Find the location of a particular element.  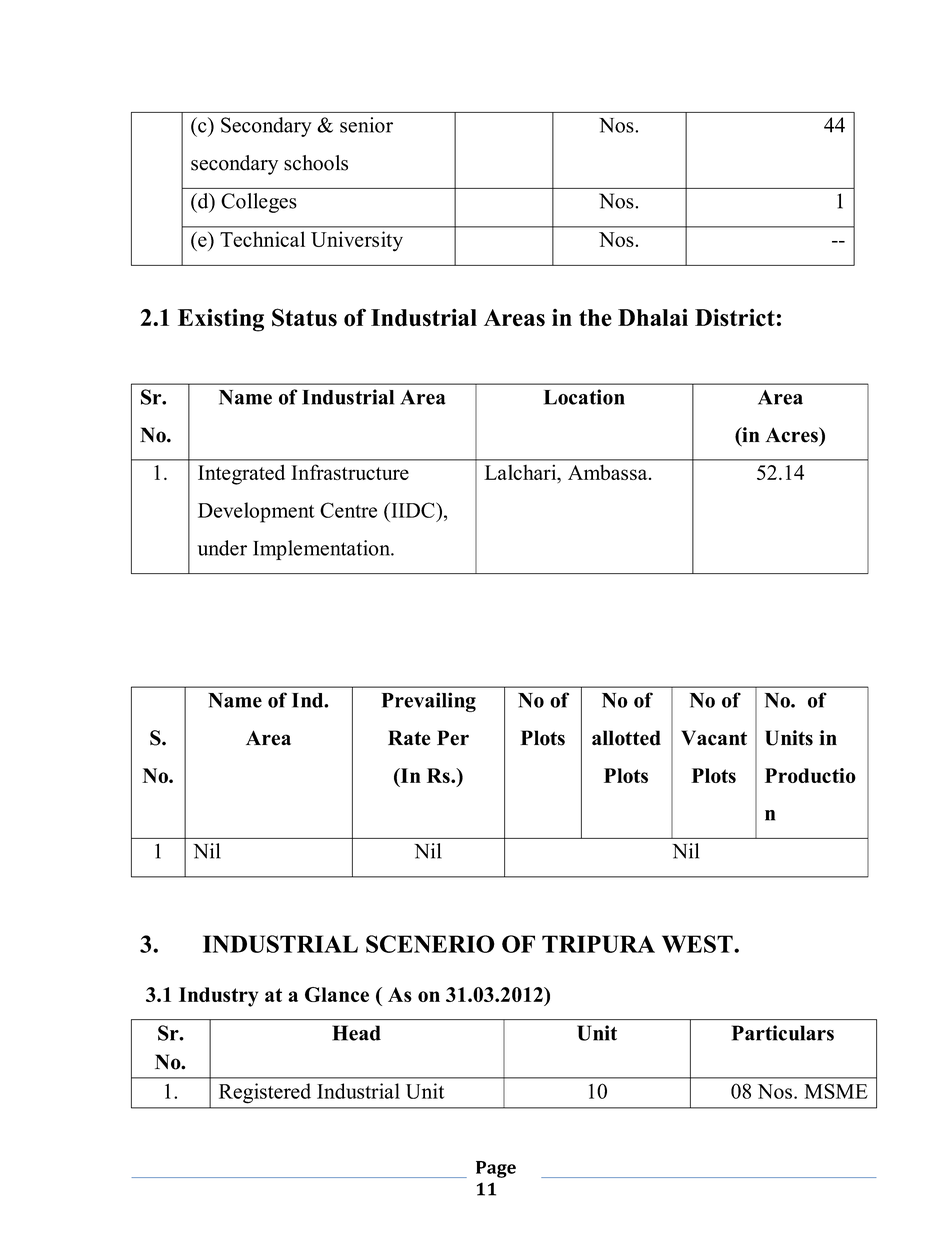

Prevailing is located at coordinates (429, 702).
